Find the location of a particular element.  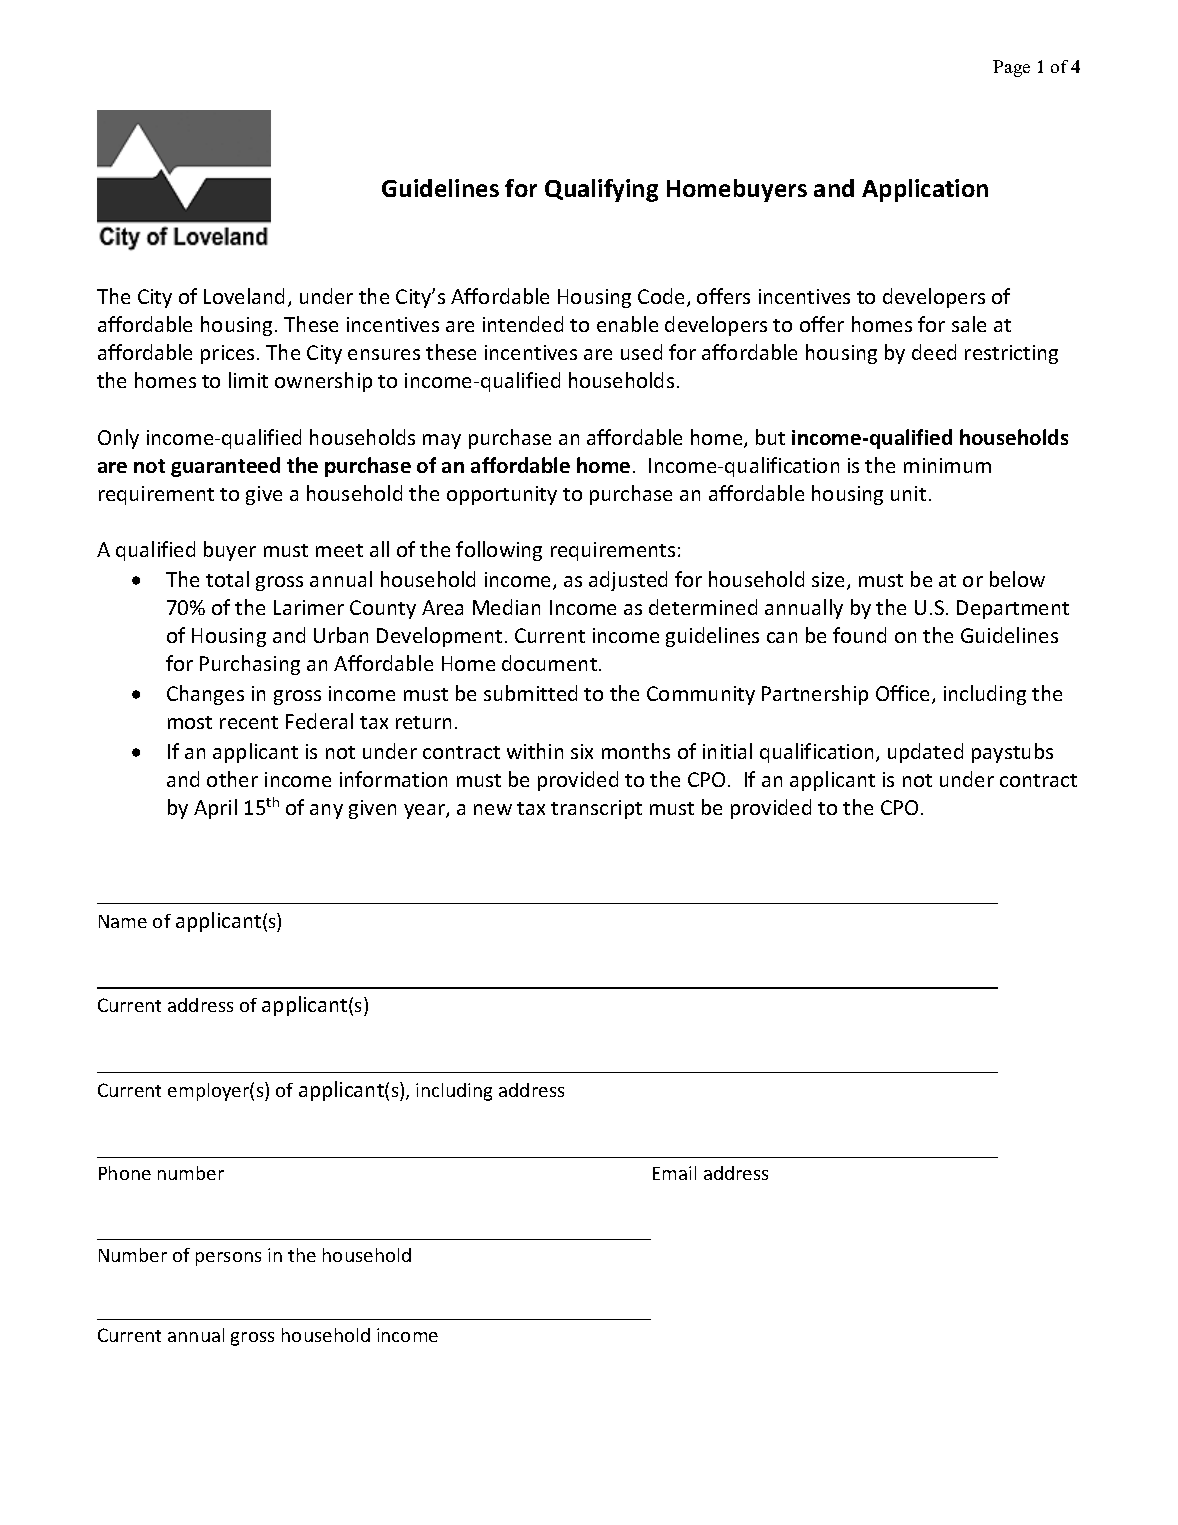

total is located at coordinates (227, 579).
